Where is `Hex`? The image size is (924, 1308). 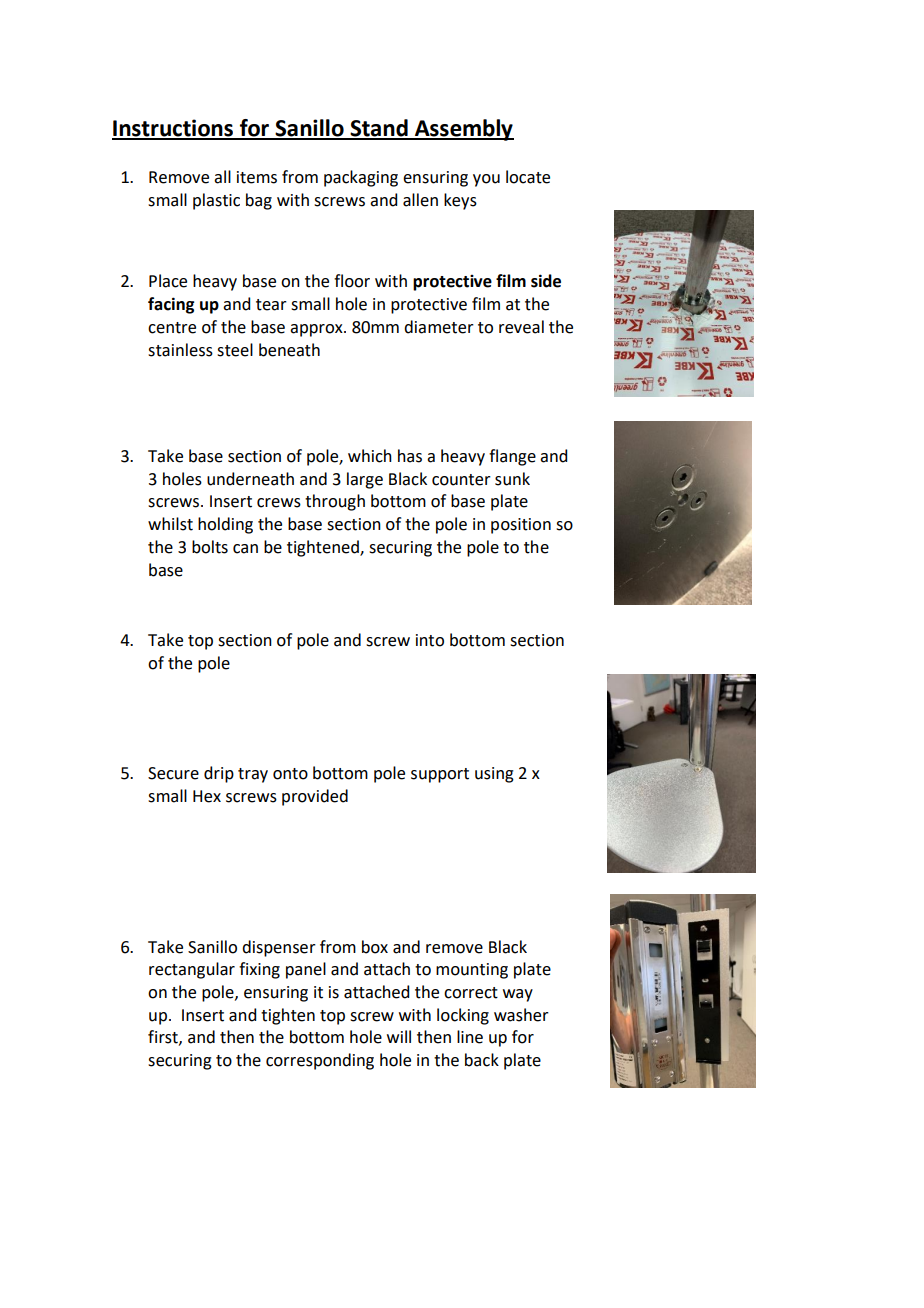 Hex is located at coordinates (207, 796).
